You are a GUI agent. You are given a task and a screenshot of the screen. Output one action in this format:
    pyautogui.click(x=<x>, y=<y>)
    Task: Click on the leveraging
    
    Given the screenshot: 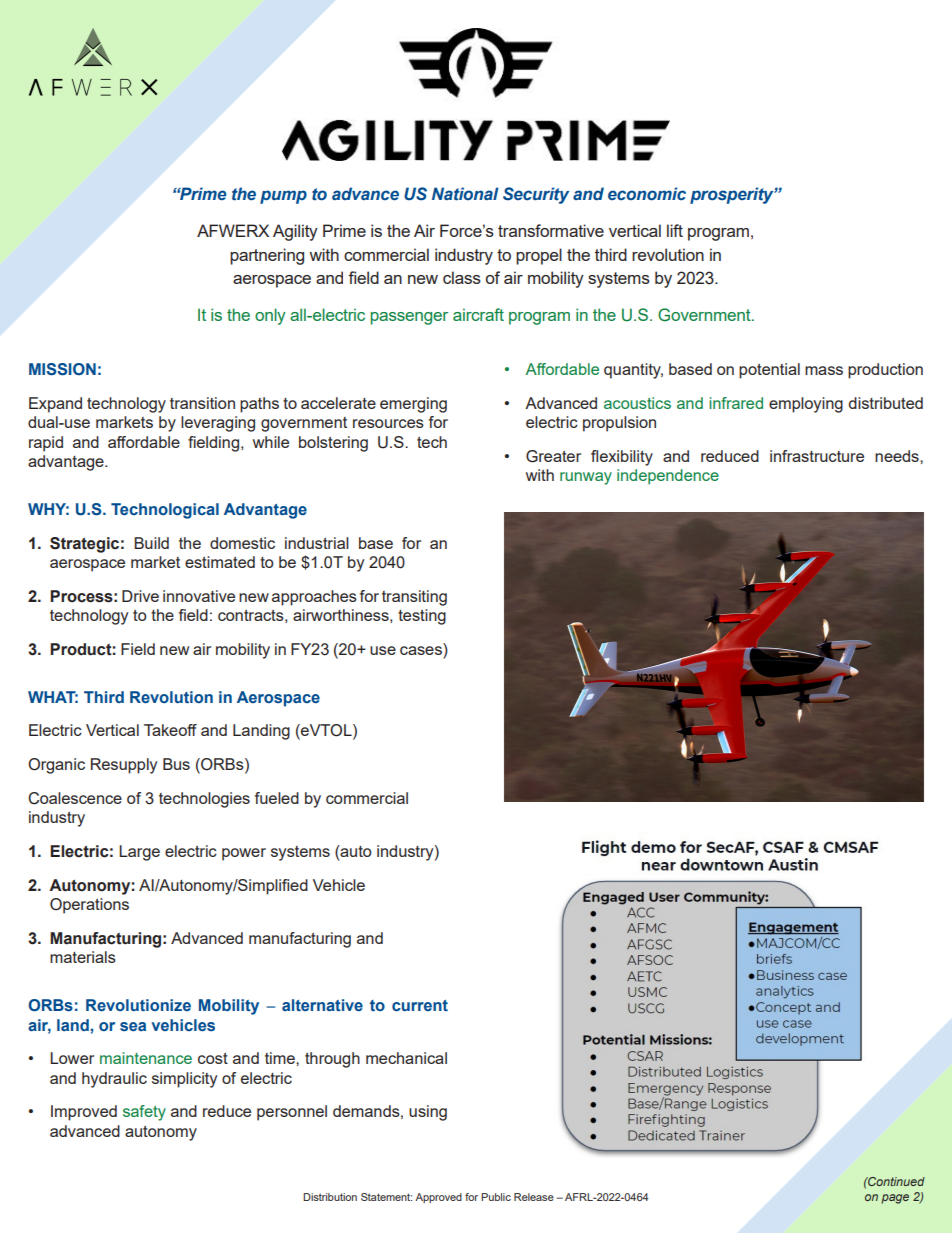 What is the action you would take?
    pyautogui.click(x=218, y=424)
